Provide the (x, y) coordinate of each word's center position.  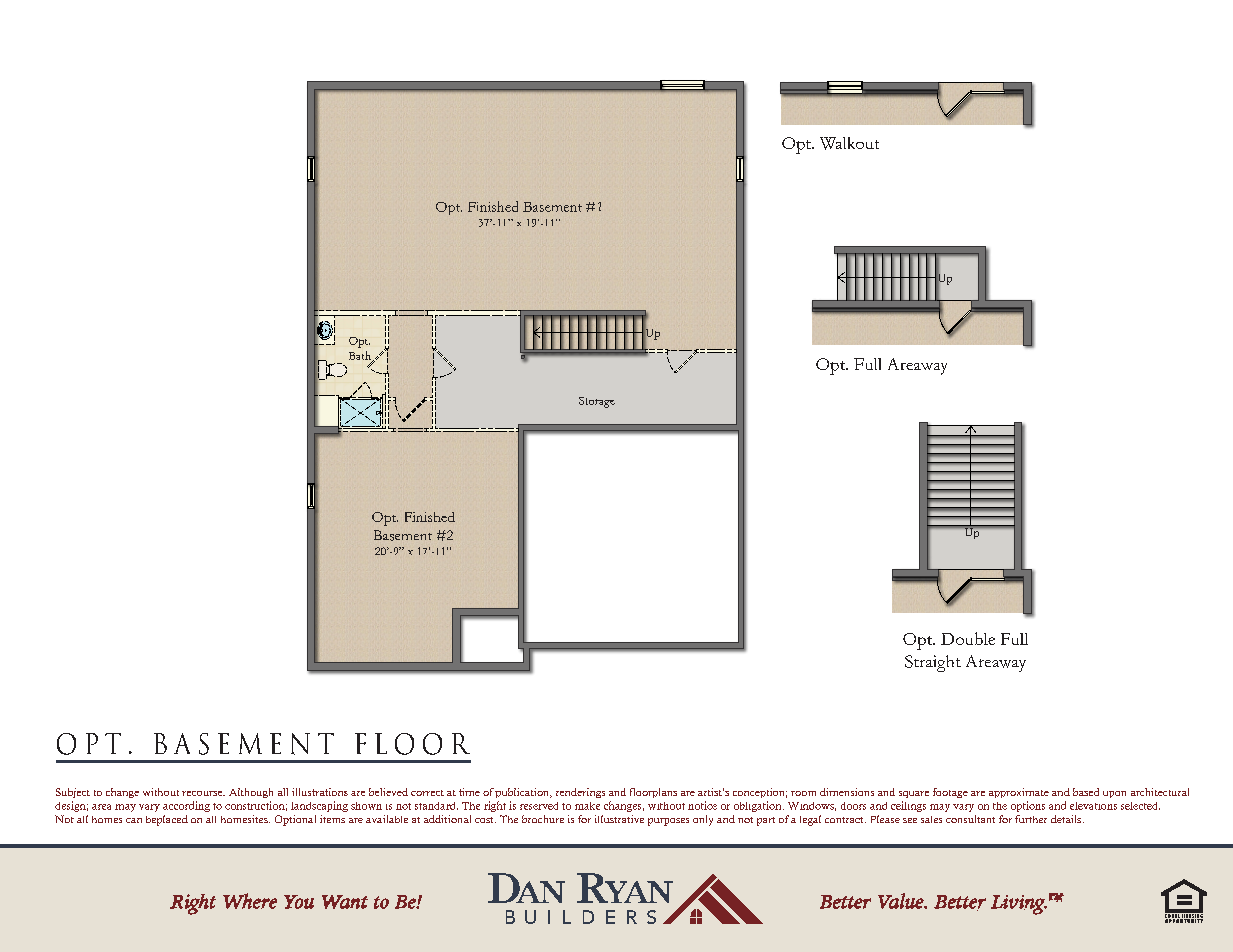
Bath (361, 356)
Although (251, 793)
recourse (203, 793)
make (587, 806)
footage (950, 793)
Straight (933, 663)
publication (523, 793)
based (1086, 792)
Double (968, 638)
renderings (580, 793)
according (186, 806)
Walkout (849, 143)
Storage (597, 402)
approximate (1019, 793)
